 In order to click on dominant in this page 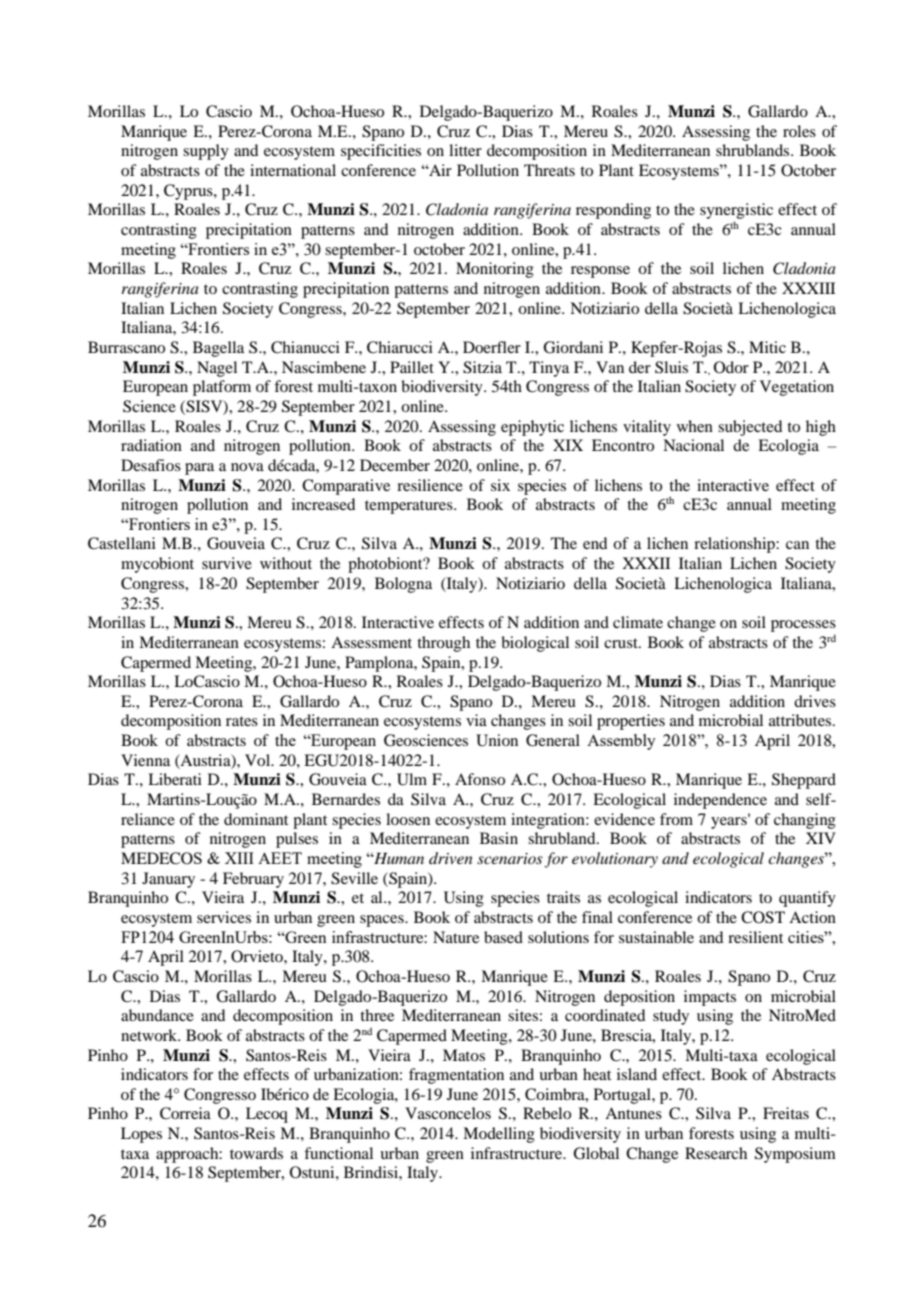, I will do `click(256, 819)`.
